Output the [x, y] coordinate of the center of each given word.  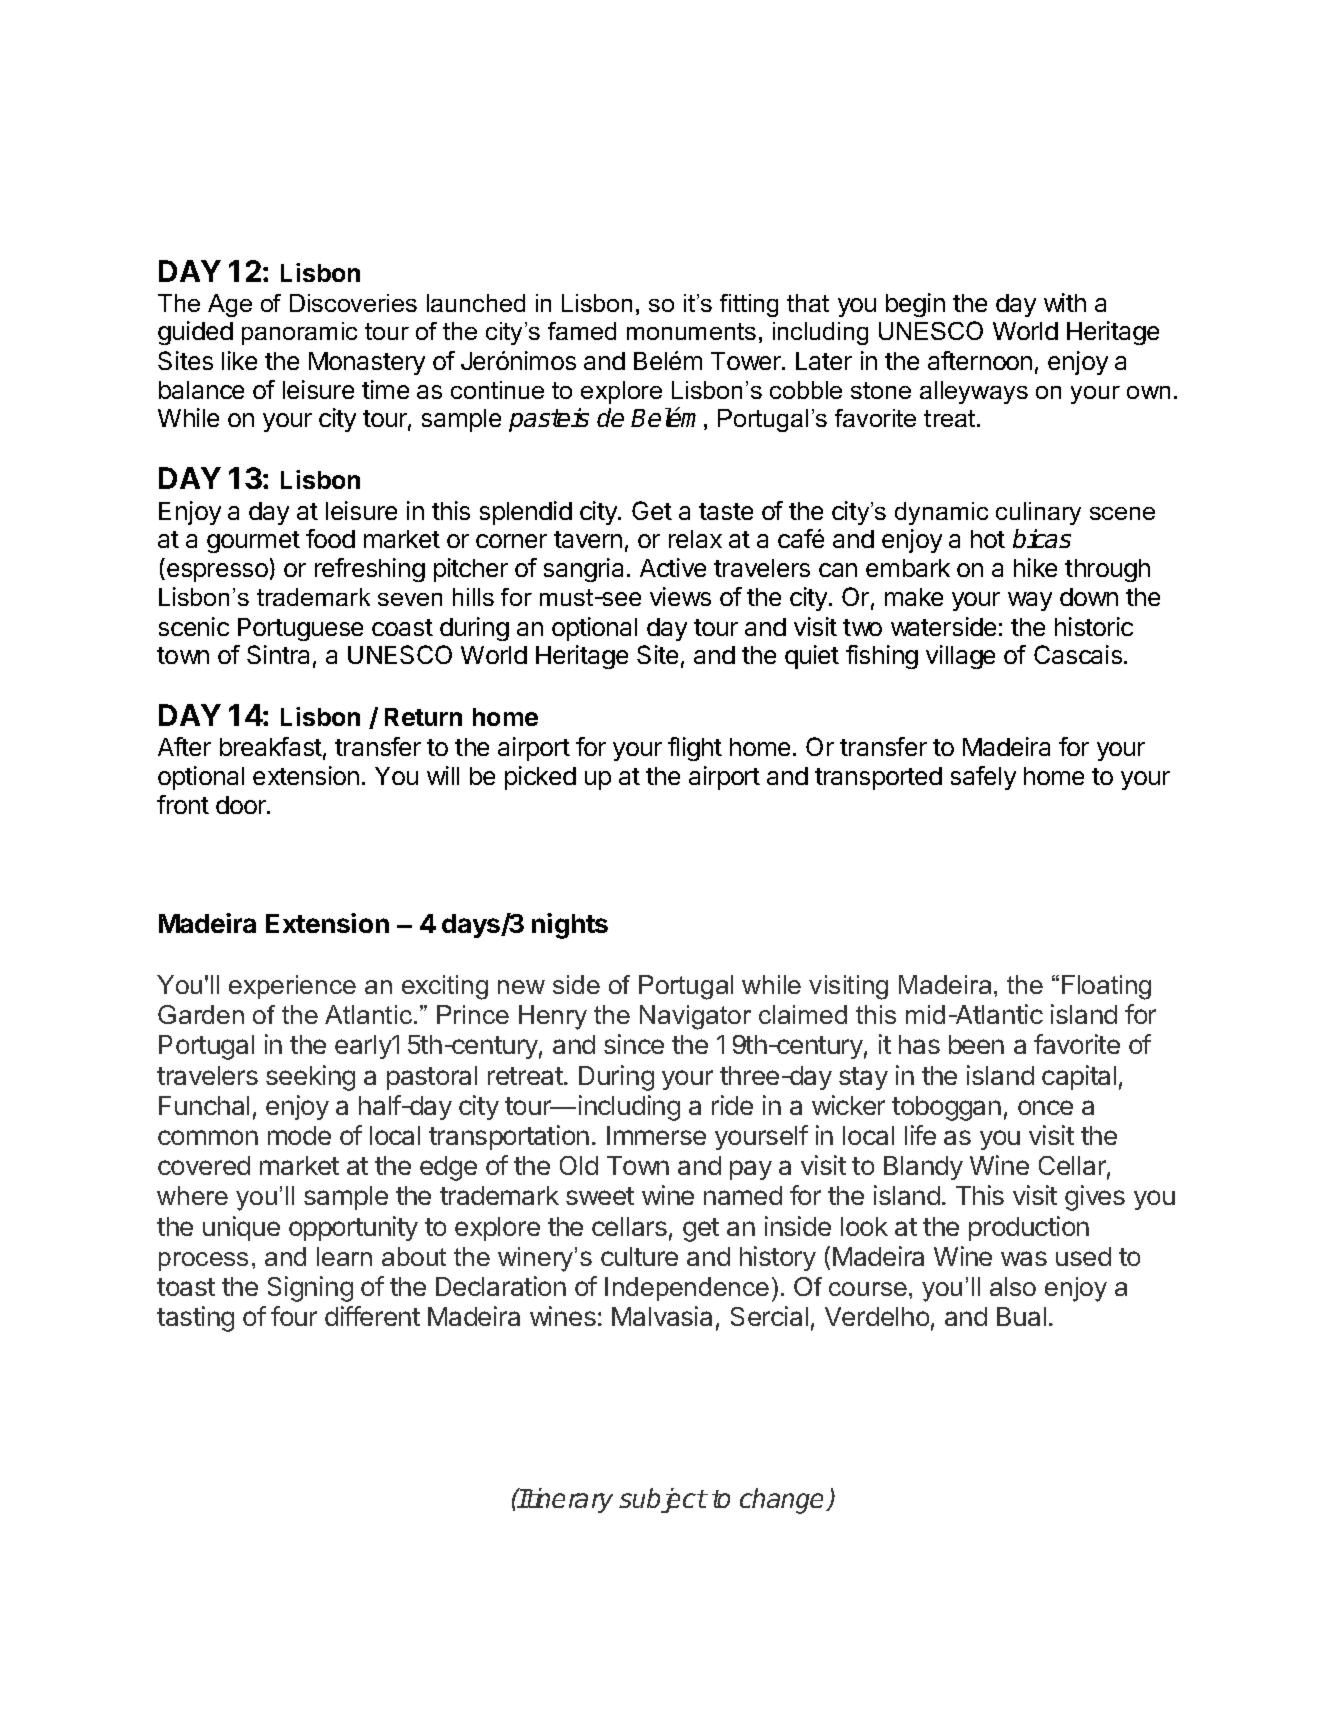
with [1065, 302]
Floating [1106, 987]
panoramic [299, 333]
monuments [691, 331]
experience [292, 987]
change [784, 1501]
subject [663, 1500]
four [294, 1316]
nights [570, 926]
